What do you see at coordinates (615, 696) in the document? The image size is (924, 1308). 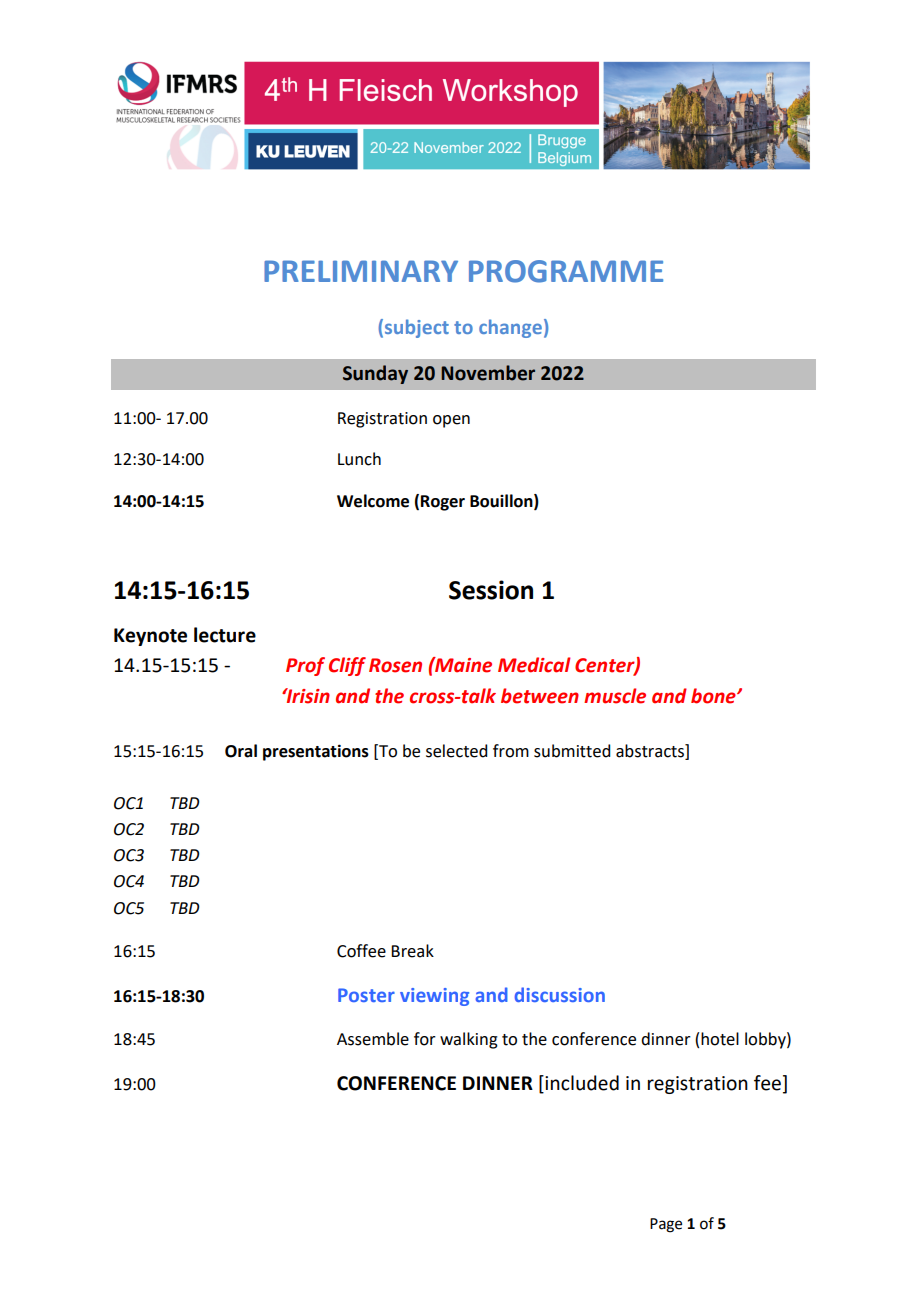 I see `muscle` at bounding box center [615, 696].
